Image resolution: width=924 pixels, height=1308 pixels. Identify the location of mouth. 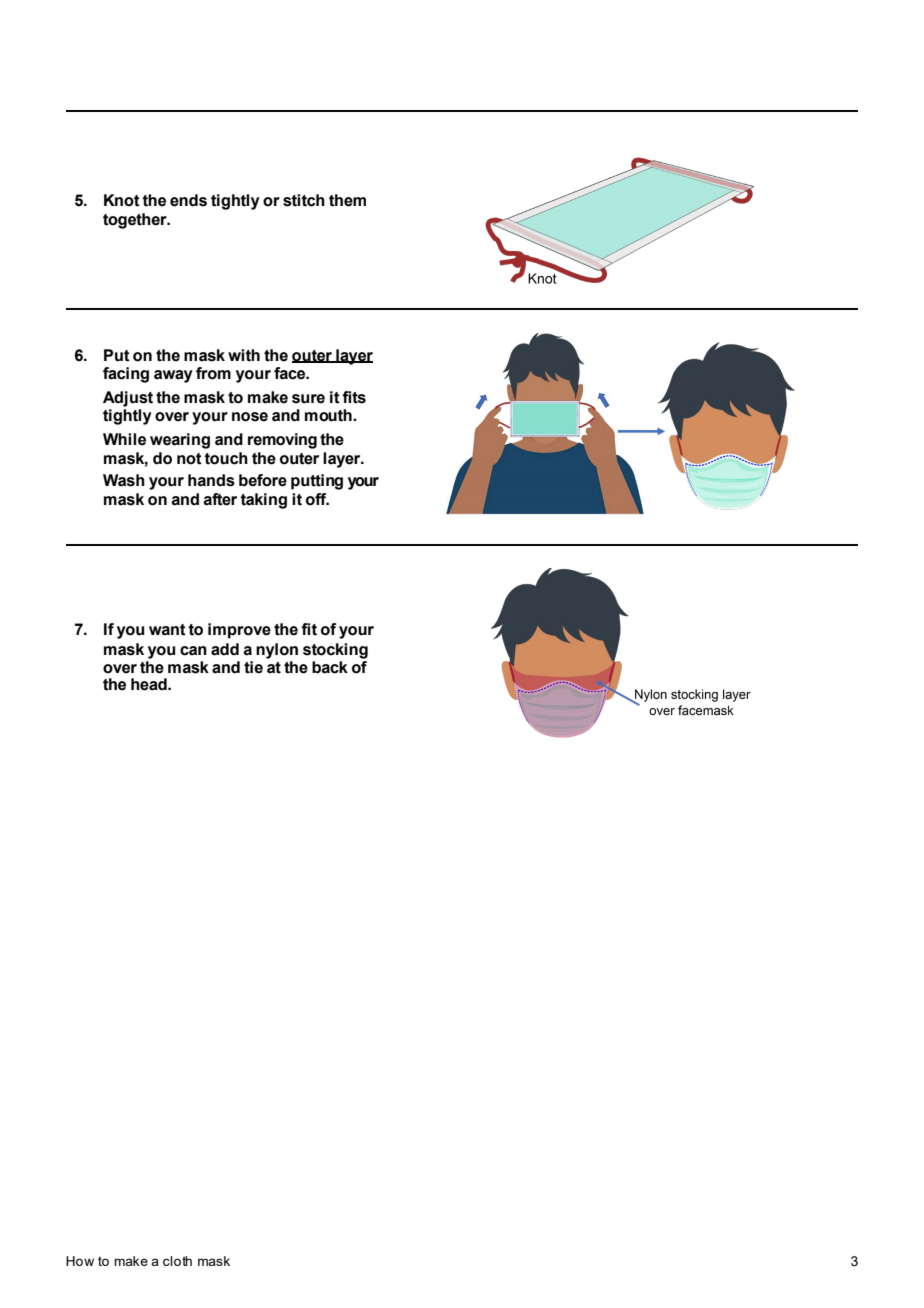
(329, 415).
